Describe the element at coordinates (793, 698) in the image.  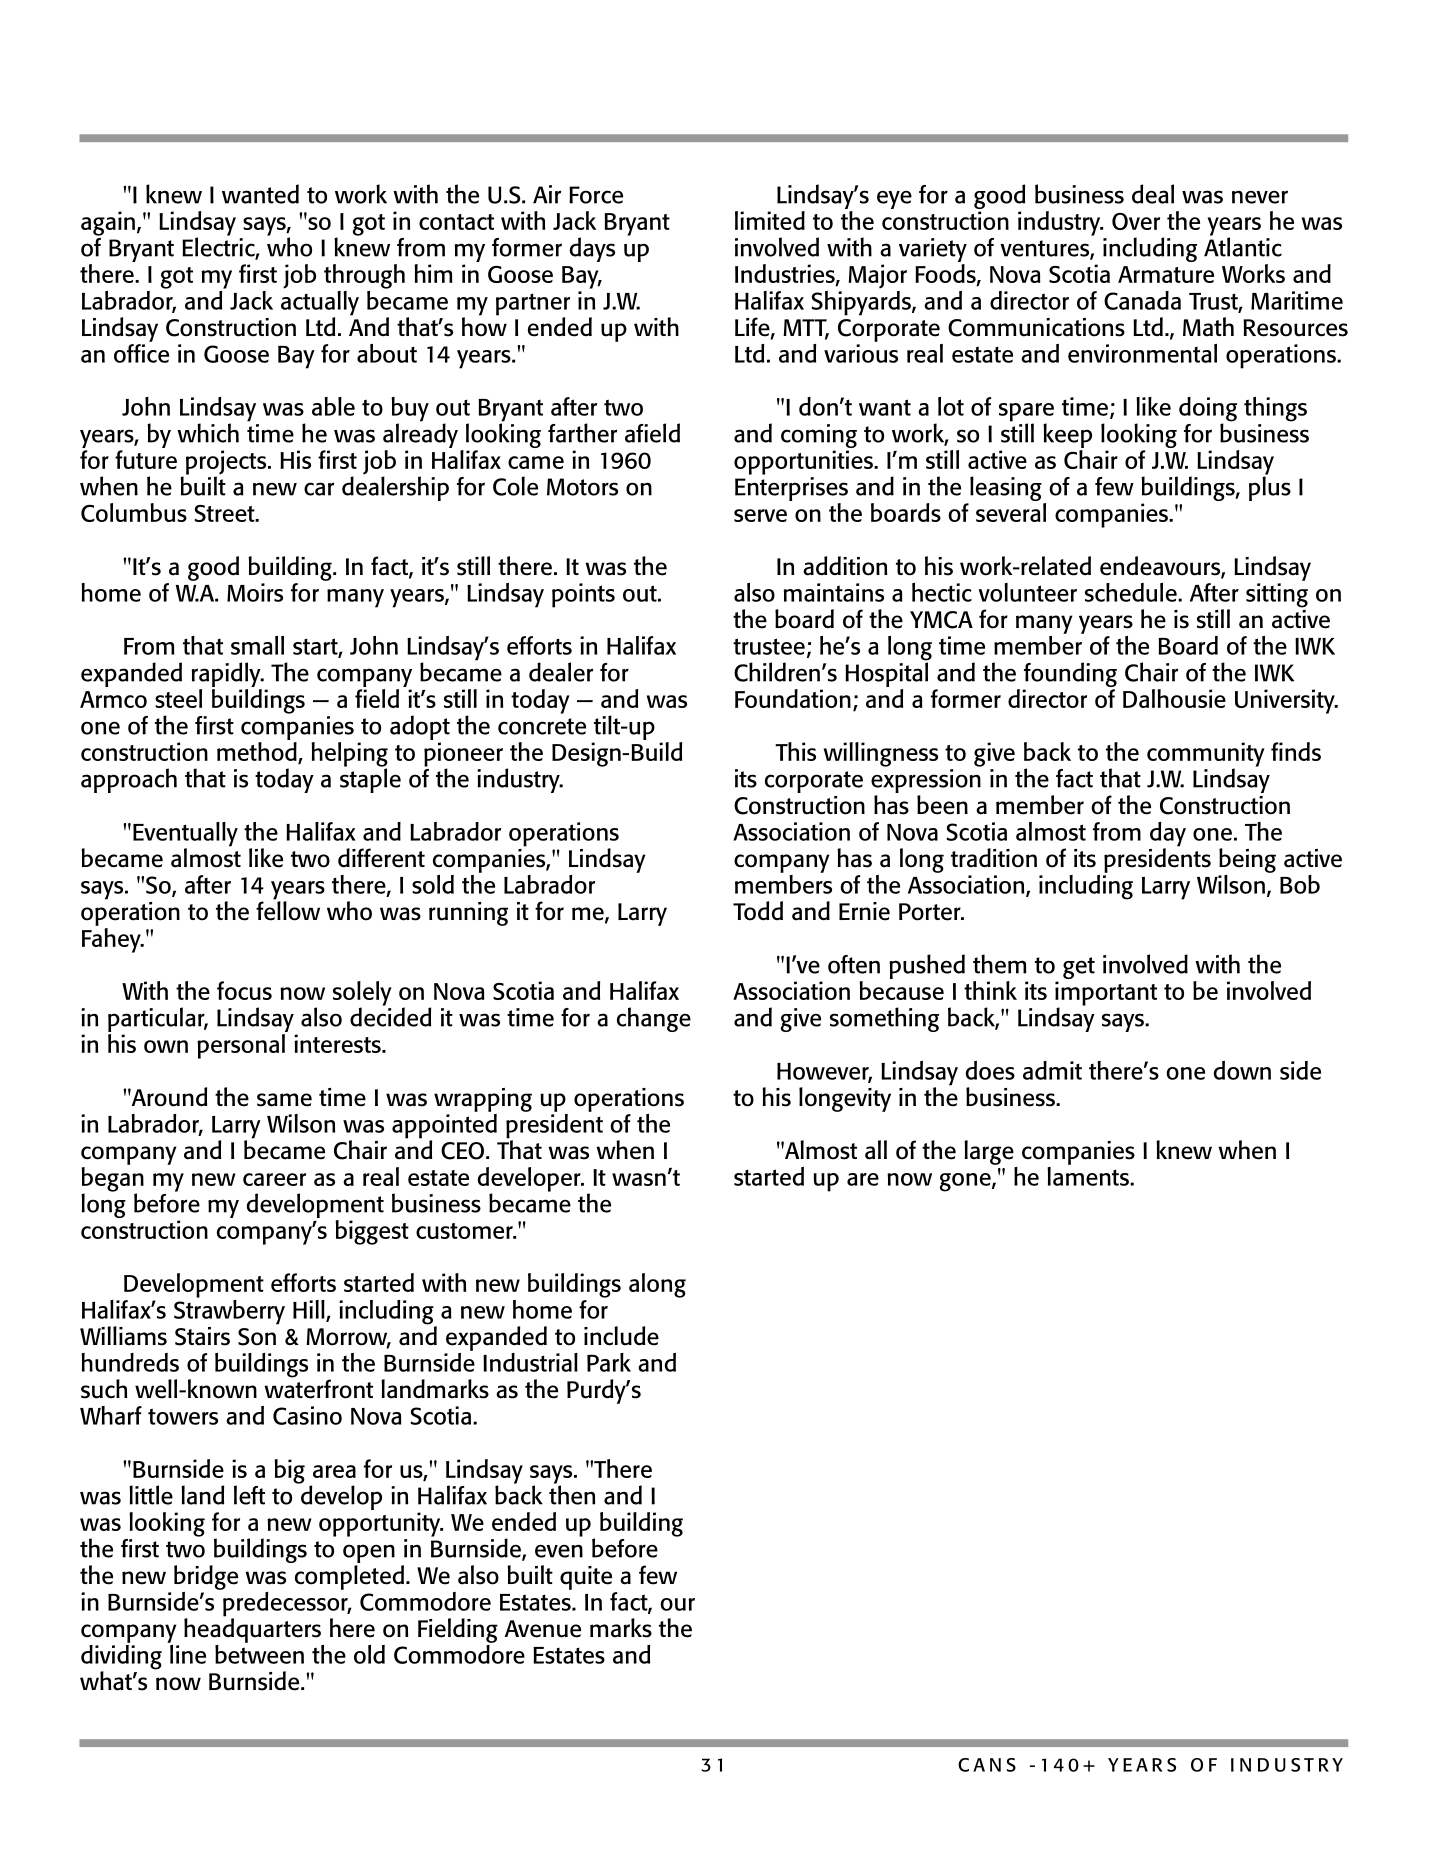
I see `Foundation` at that location.
